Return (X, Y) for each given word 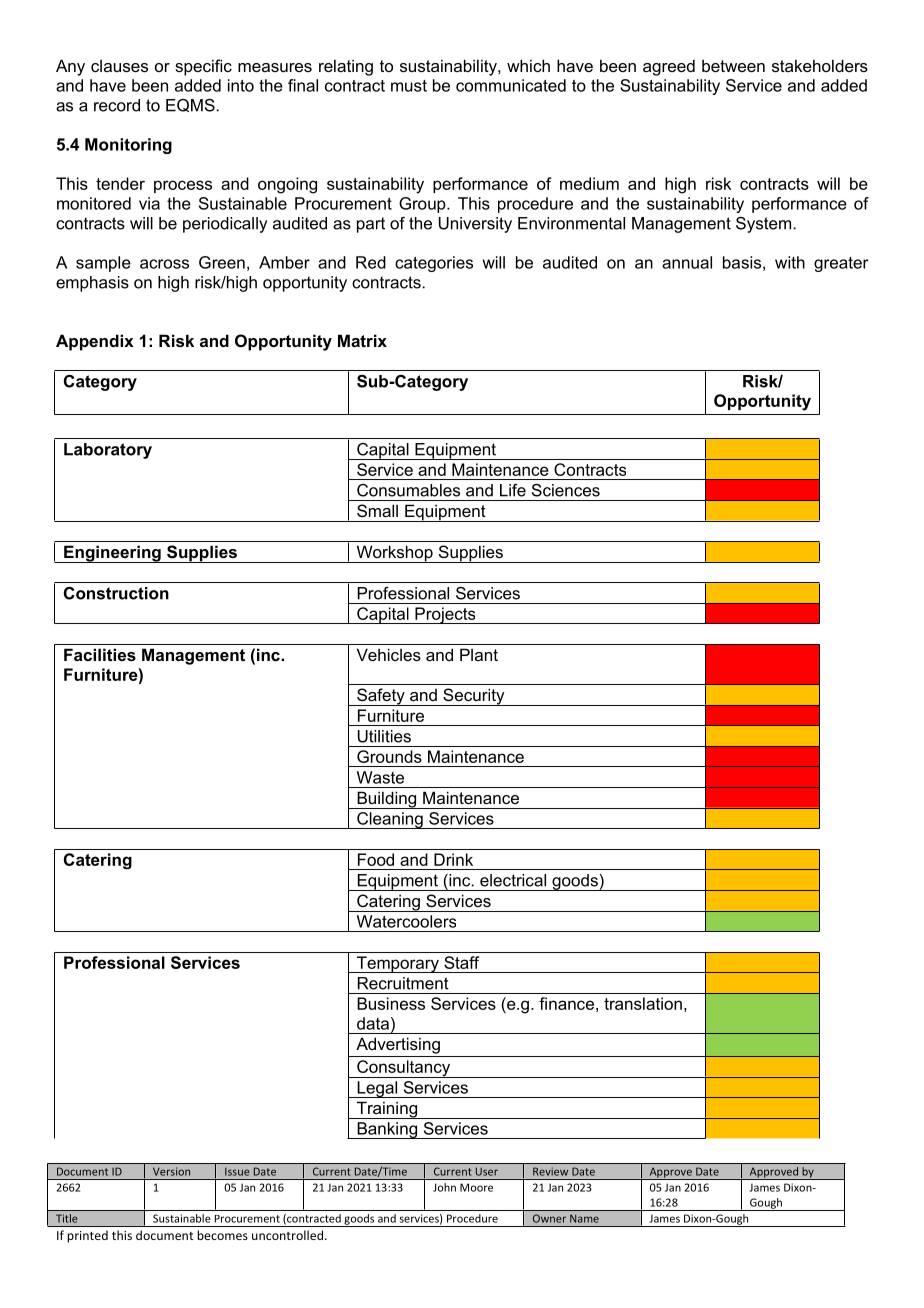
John (444, 1187)
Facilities (100, 654)
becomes (222, 1235)
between (733, 65)
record (117, 105)
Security (474, 697)
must (409, 86)
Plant (479, 654)
